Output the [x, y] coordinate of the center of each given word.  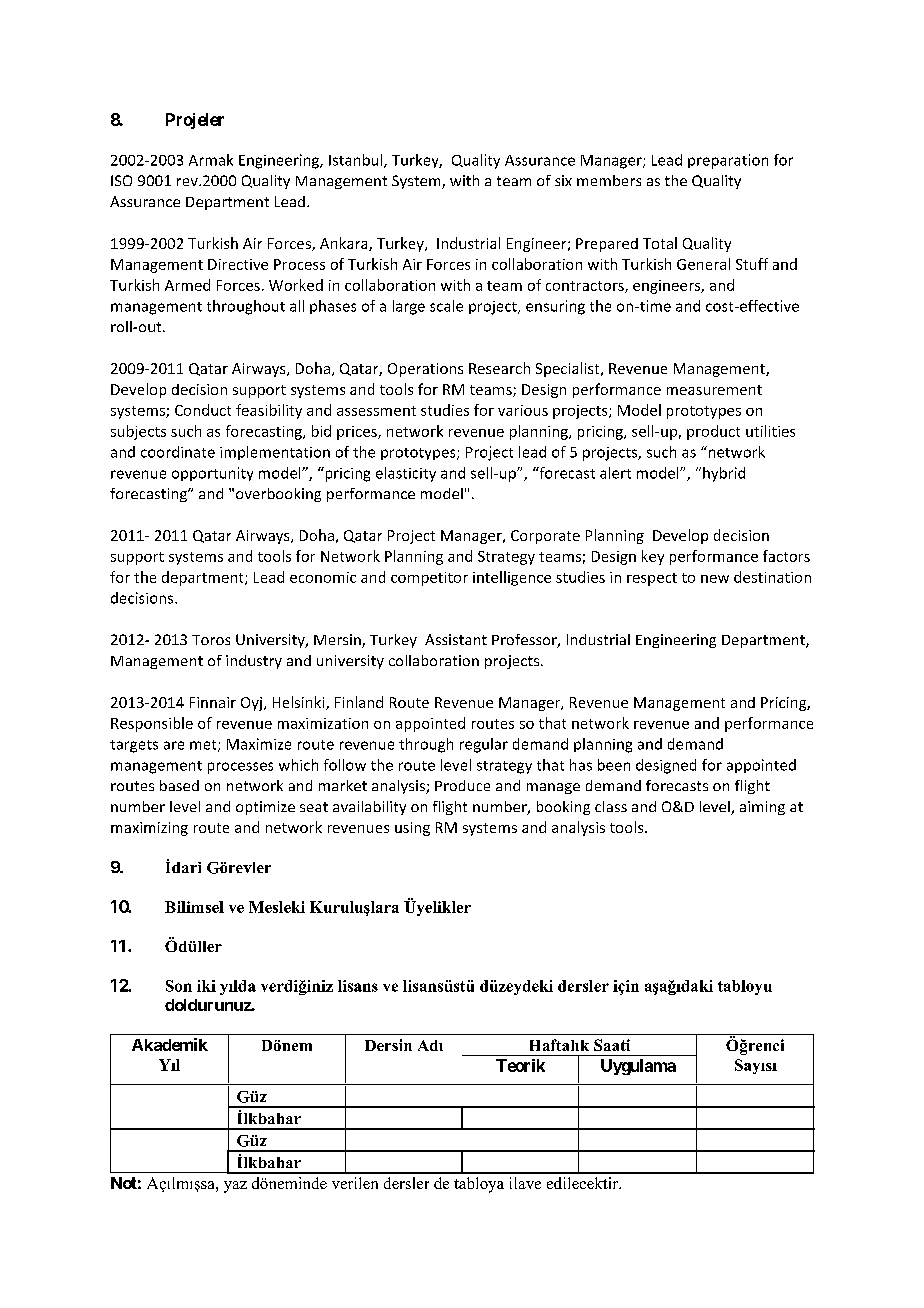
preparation [728, 161]
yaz [235, 1187]
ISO [121, 180]
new [715, 579]
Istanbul [357, 161]
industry [254, 662]
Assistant [456, 639]
